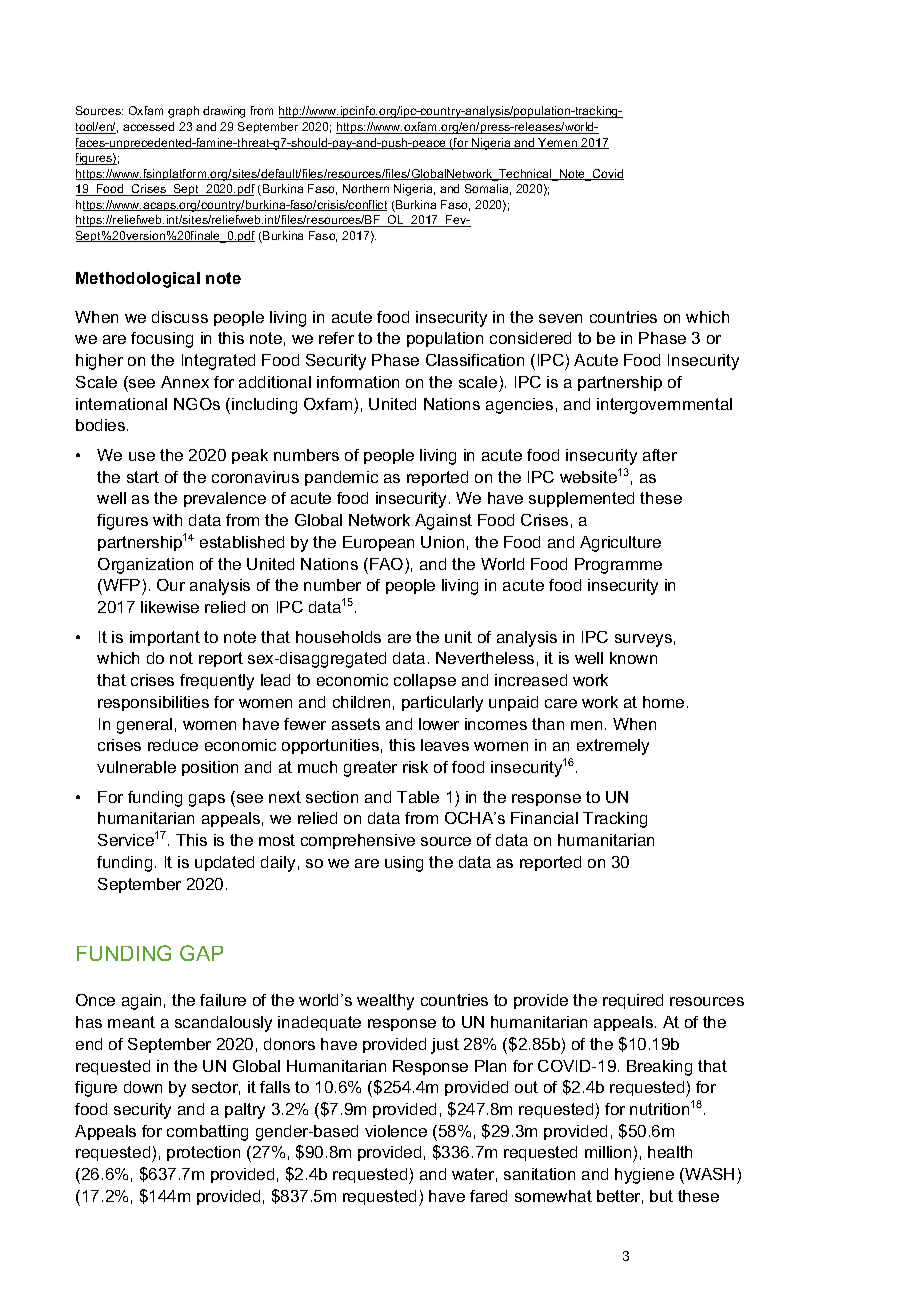  What do you see at coordinates (183, 112) in the image?
I see `graph` at bounding box center [183, 112].
